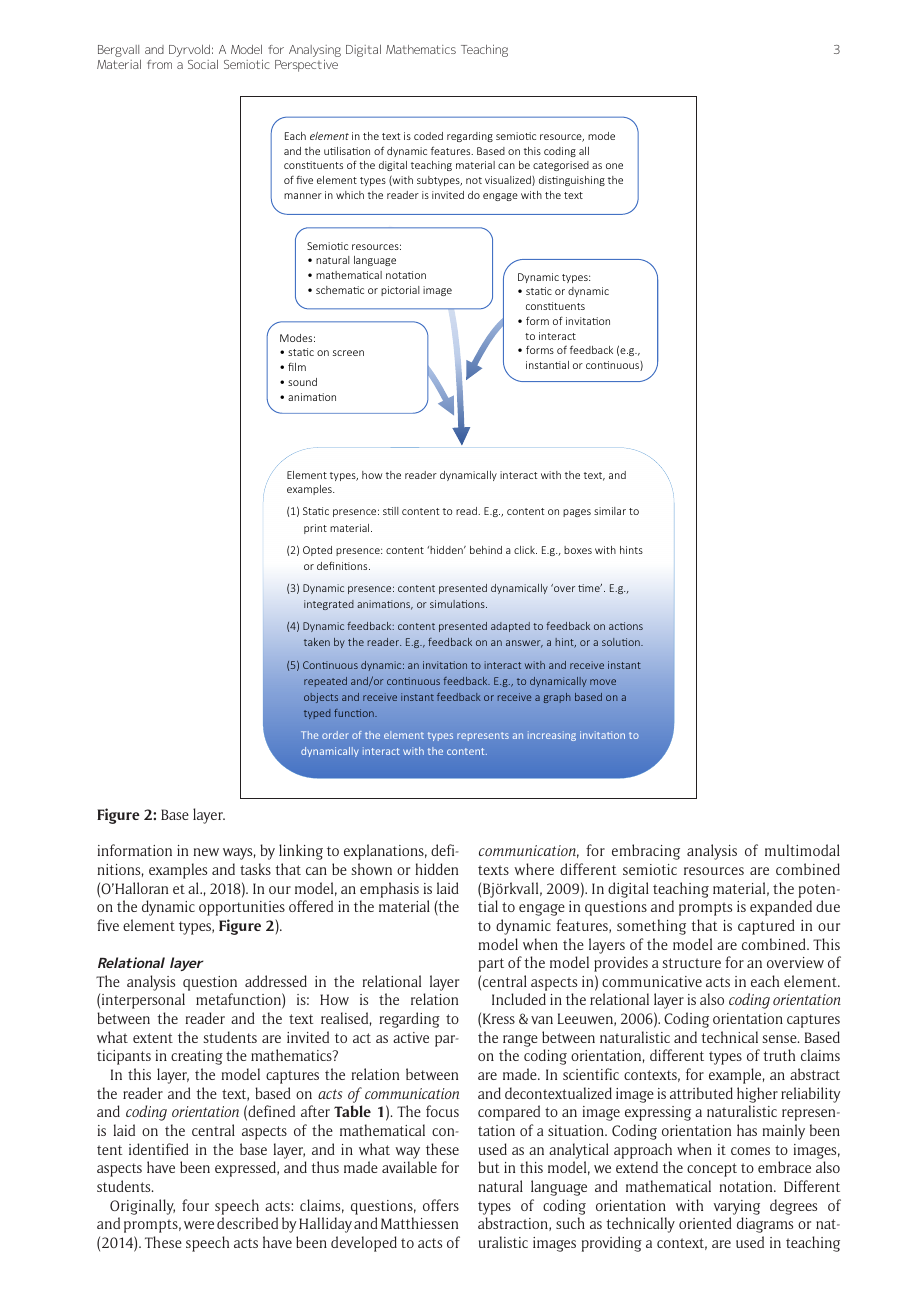 The image size is (924, 1308). What do you see at coordinates (247, 1223) in the screenshot?
I see `described` at bounding box center [247, 1223].
